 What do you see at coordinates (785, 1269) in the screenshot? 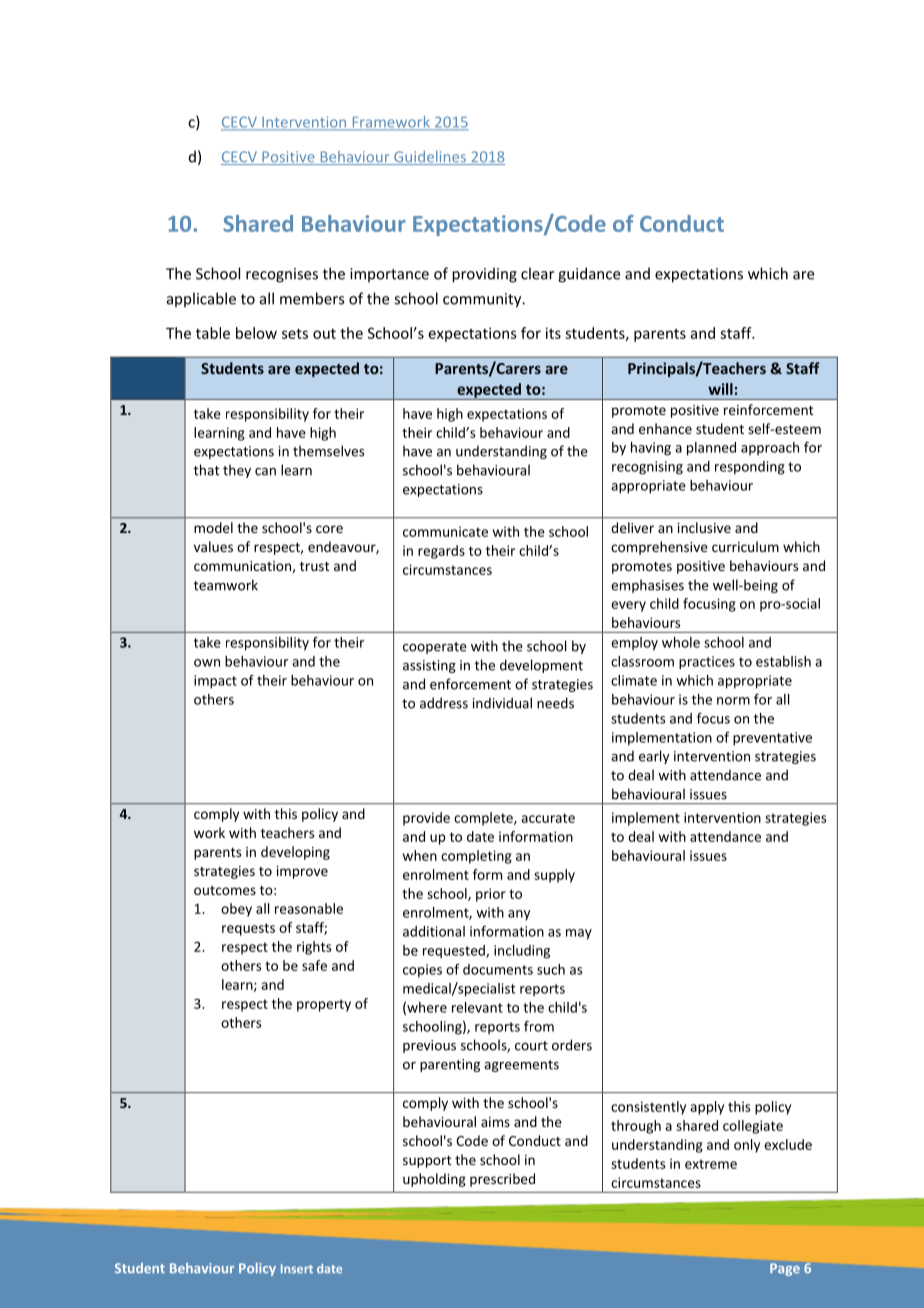
I see `Page` at bounding box center [785, 1269].
